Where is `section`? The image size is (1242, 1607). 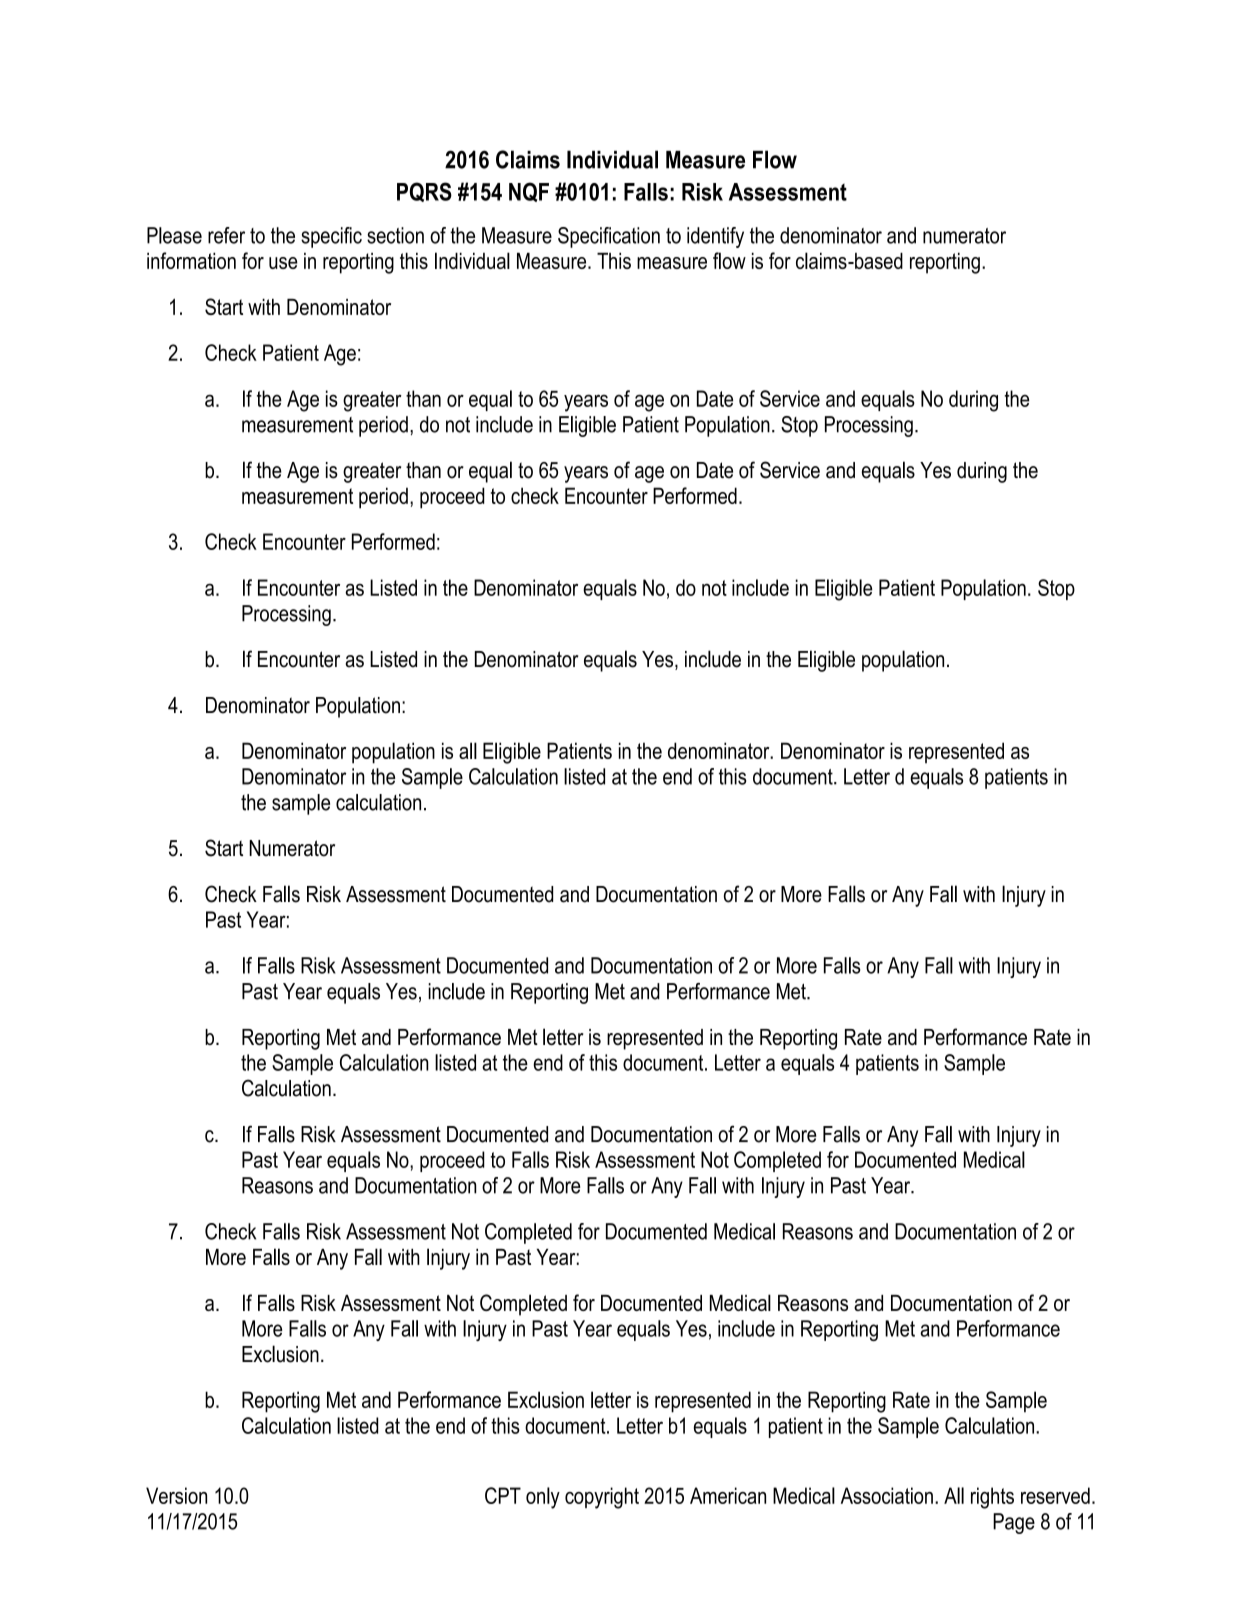 section is located at coordinates (395, 235).
